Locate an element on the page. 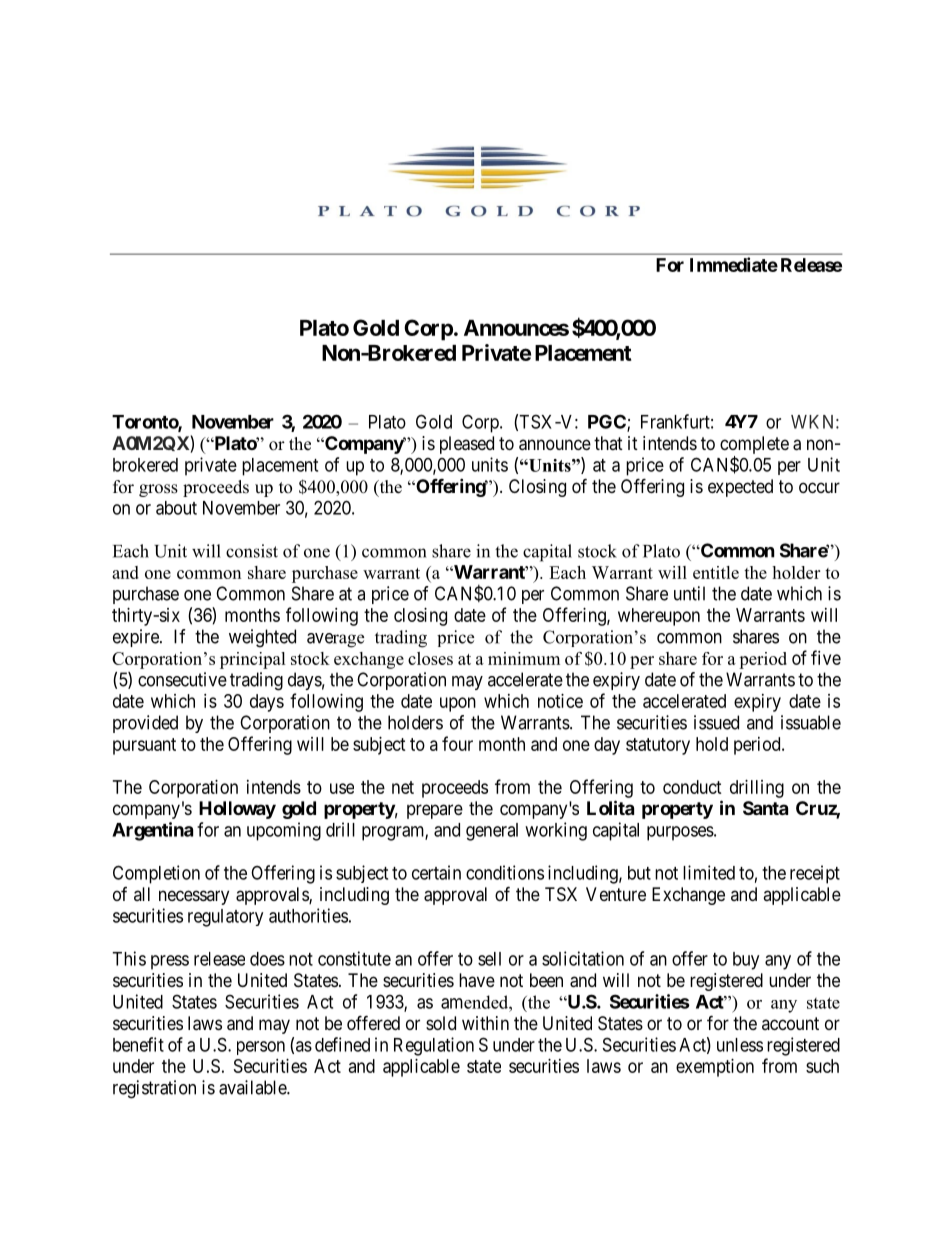 This image has height=1233, width=952. PGC is located at coordinates (608, 422).
